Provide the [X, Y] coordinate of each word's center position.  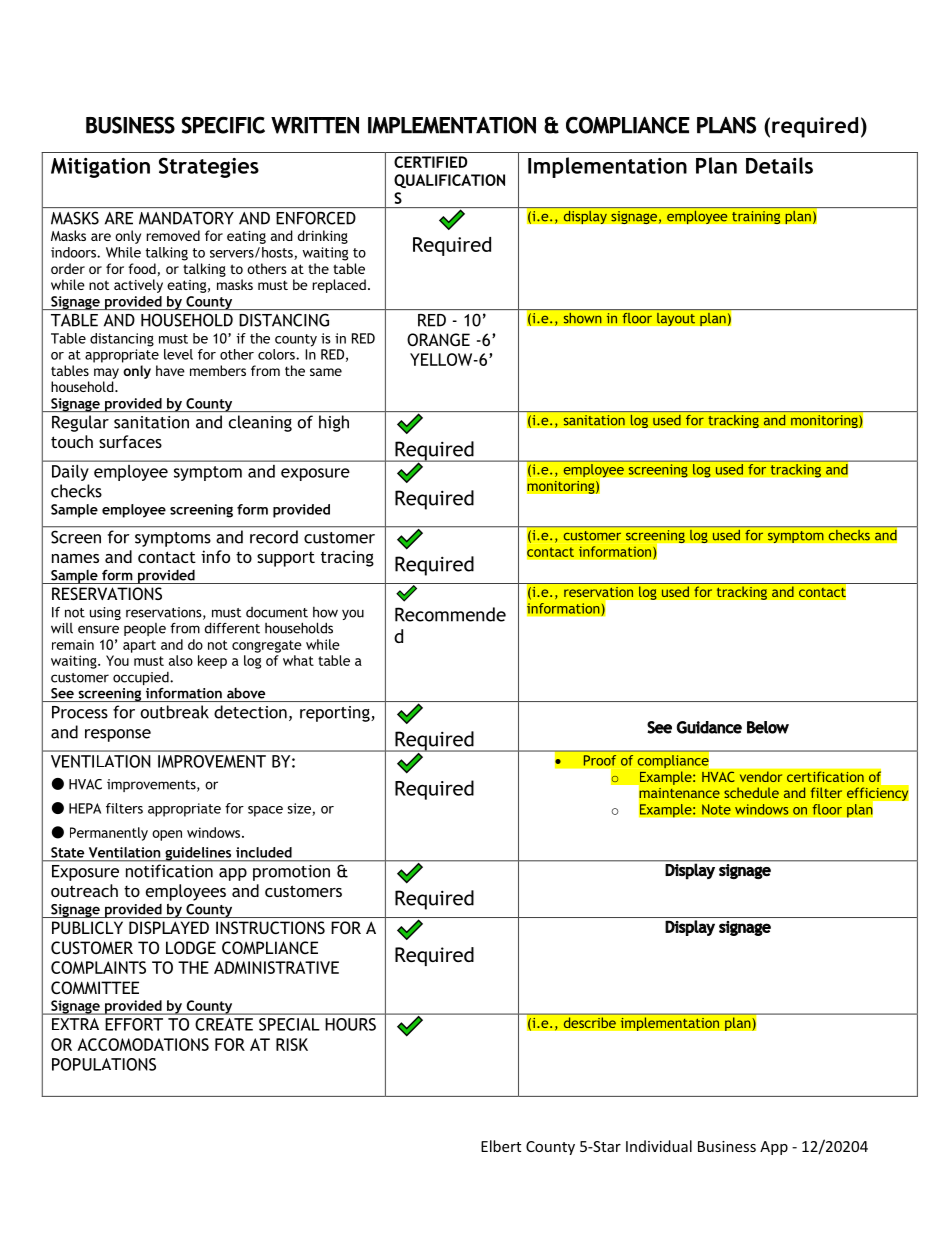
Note [716, 809]
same [326, 372]
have [170, 370]
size [300, 809]
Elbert [501, 1146]
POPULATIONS [104, 1064]
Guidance [709, 727]
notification [169, 871]
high [334, 423]
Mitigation [100, 168]
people [145, 629]
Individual [659, 1146]
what [298, 660]
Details [779, 165]
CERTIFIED [431, 162]
